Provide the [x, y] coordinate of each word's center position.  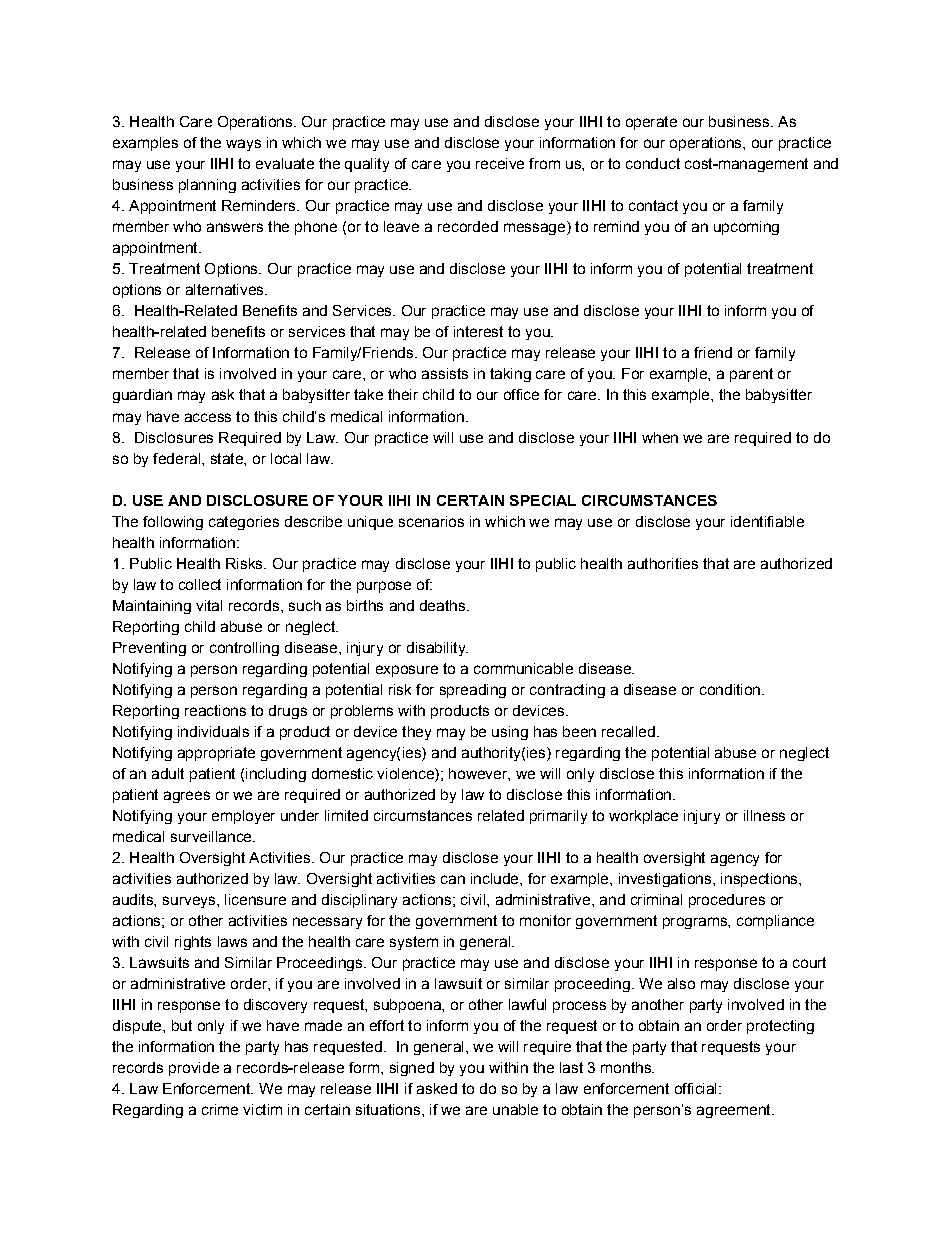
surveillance [212, 836]
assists [445, 373]
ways [243, 145]
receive [500, 163]
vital [209, 605]
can [453, 879]
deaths [442, 605]
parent [751, 375]
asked [437, 1088]
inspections [760, 880]
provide [194, 1069]
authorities [663, 563]
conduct [653, 163]
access [208, 417]
